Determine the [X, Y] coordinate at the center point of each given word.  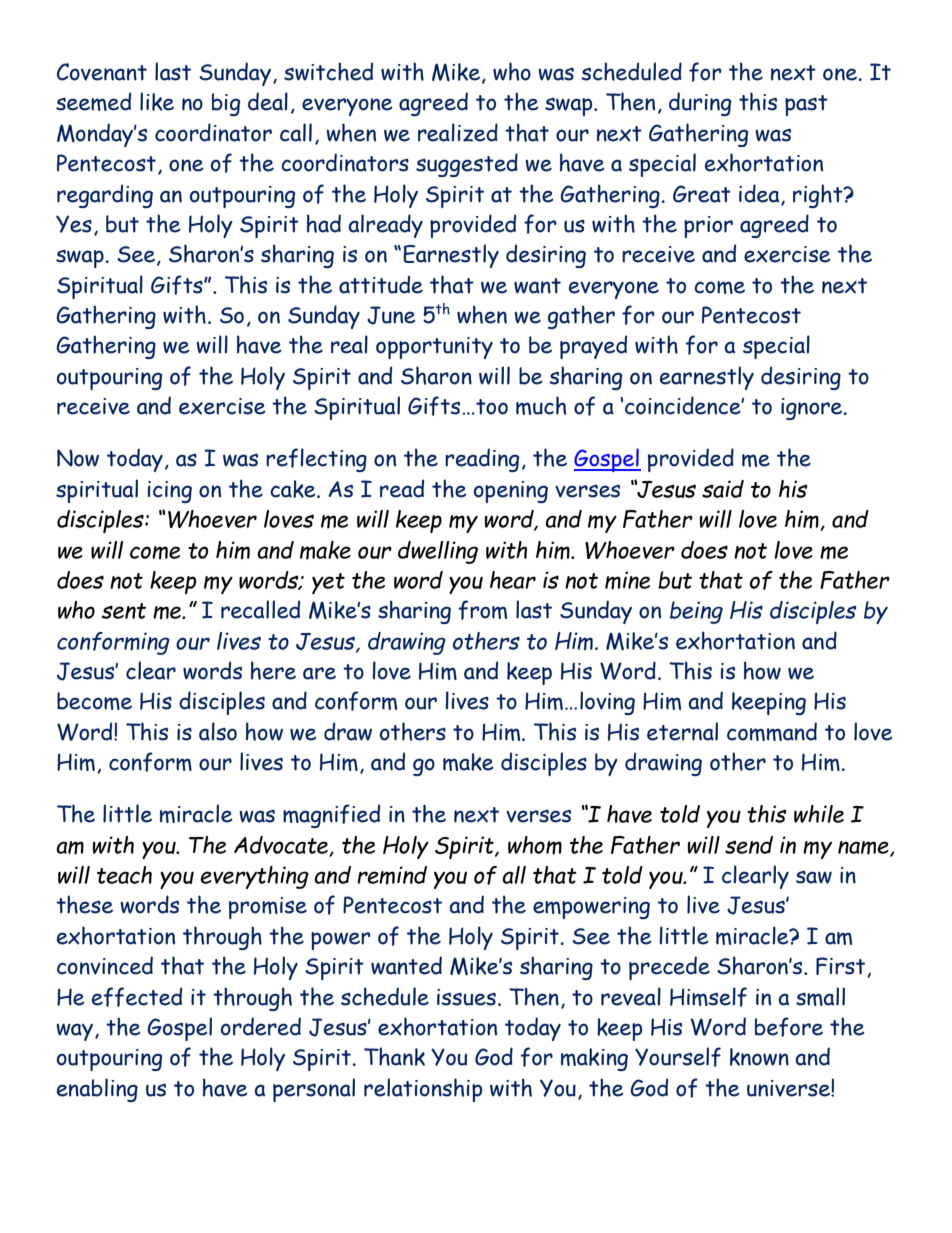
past [806, 105]
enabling [97, 1090]
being [696, 612]
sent [123, 611]
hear [513, 580]
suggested [467, 165]
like [157, 101]
